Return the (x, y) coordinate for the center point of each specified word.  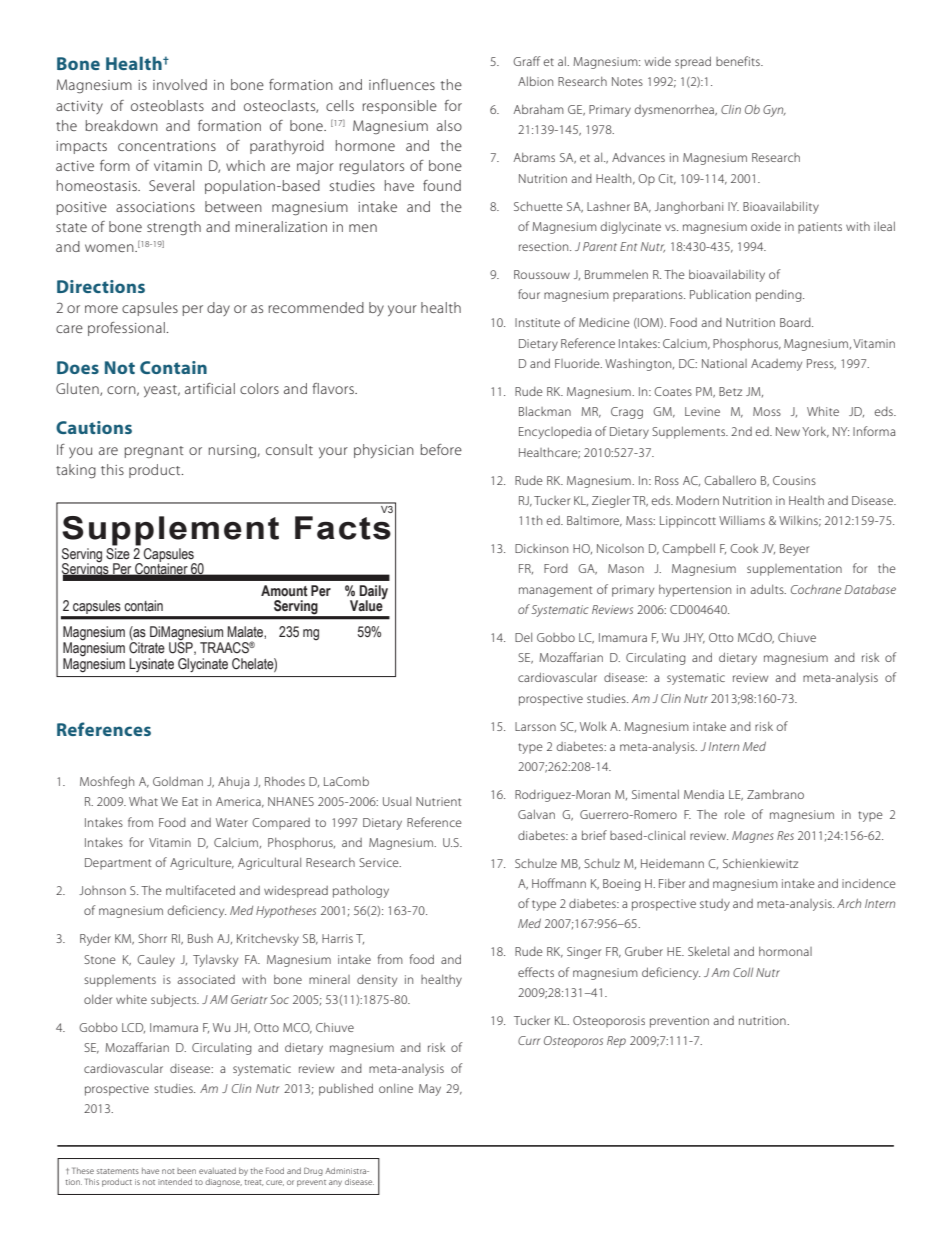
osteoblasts (167, 105)
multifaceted (200, 890)
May (430, 1090)
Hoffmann (559, 883)
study (715, 905)
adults (768, 589)
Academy (776, 365)
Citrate (147, 648)
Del (523, 637)
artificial (210, 388)
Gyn (774, 111)
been (186, 1171)
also (449, 125)
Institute (537, 322)
